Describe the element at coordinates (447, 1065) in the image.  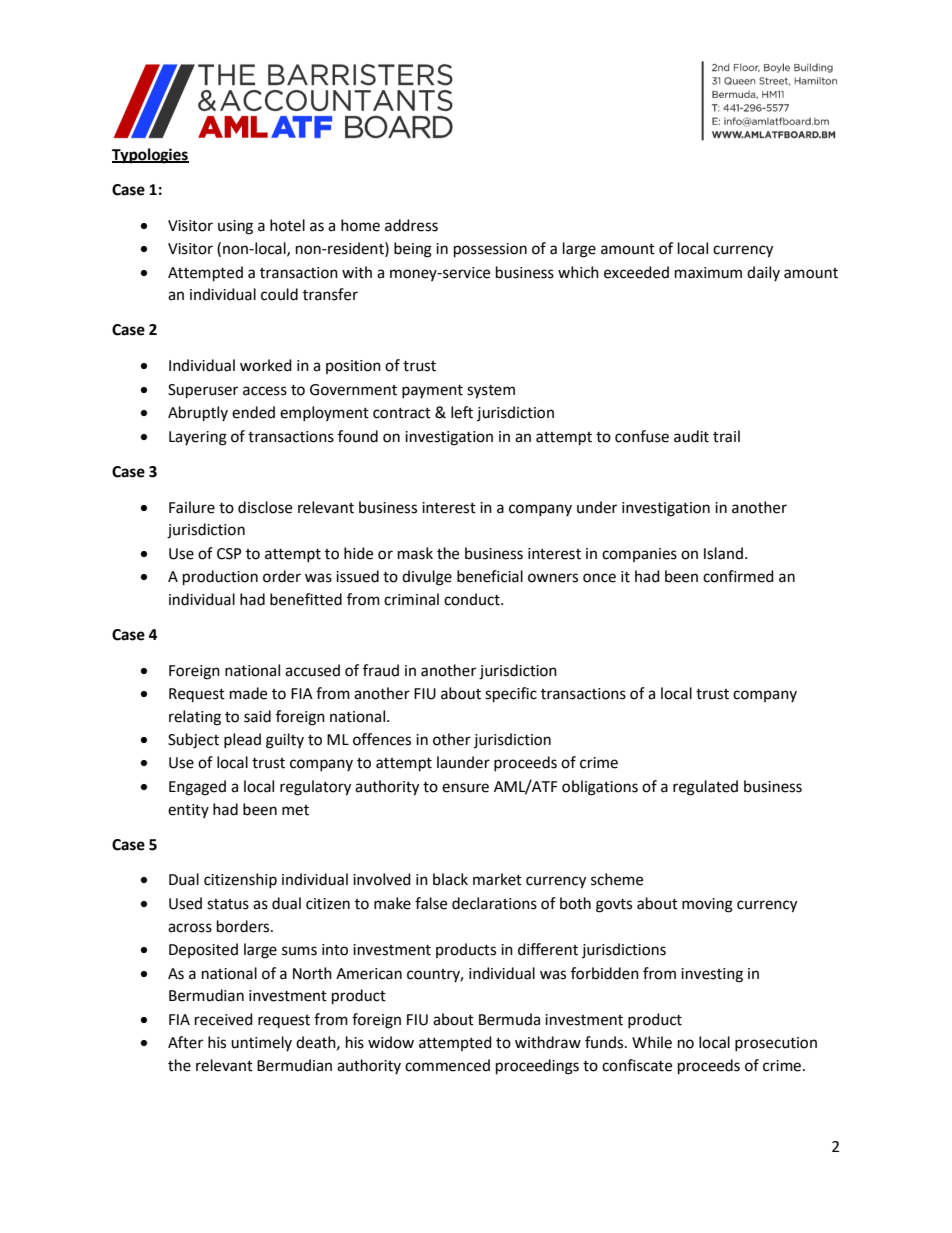
I see `commenced` at that location.
